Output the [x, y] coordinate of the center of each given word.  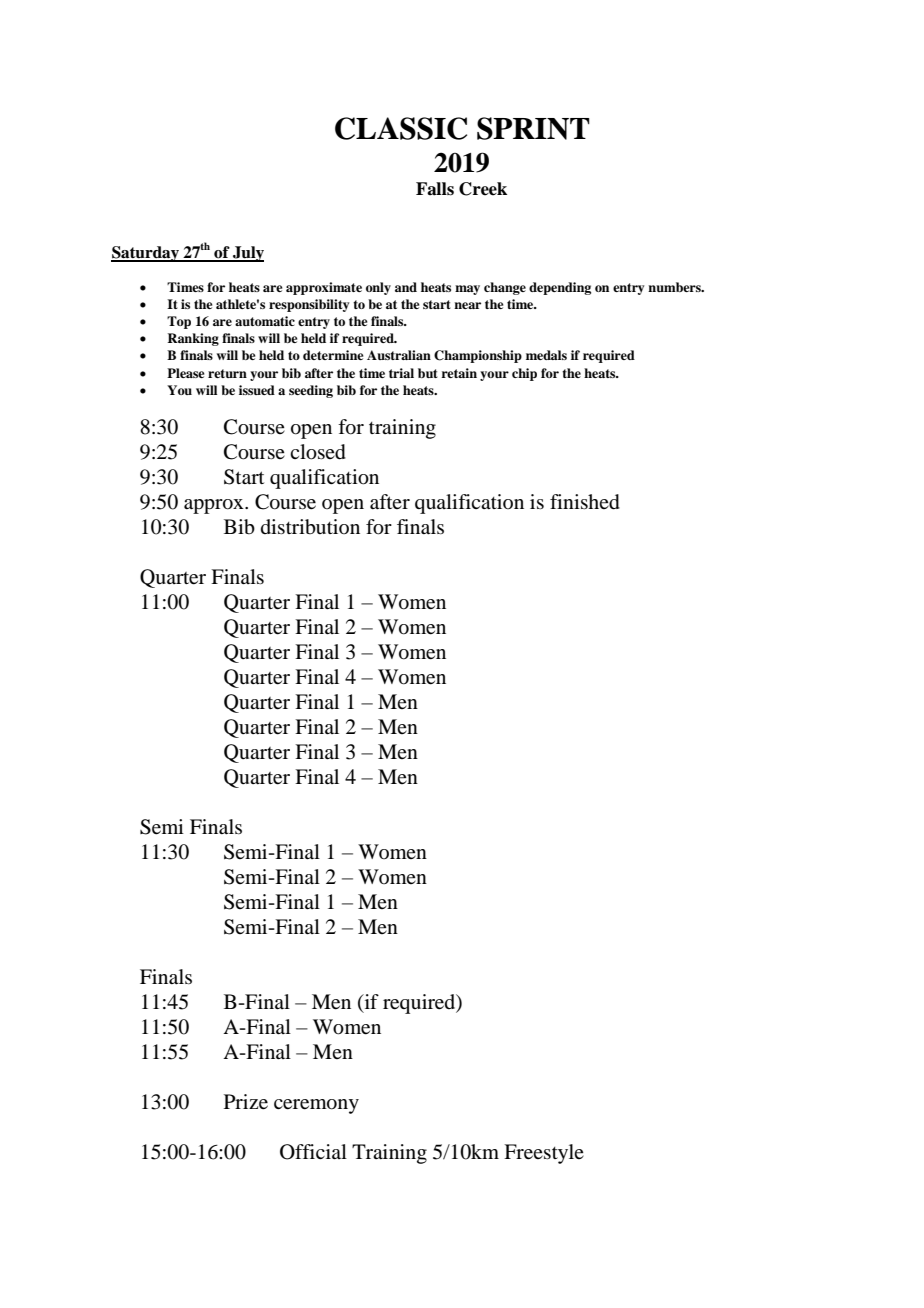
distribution [310, 527]
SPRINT [533, 128]
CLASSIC [401, 128]
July [247, 254]
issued [257, 390]
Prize [246, 1102]
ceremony [316, 1106]
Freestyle [544, 1154]
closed [318, 452]
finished [585, 502]
